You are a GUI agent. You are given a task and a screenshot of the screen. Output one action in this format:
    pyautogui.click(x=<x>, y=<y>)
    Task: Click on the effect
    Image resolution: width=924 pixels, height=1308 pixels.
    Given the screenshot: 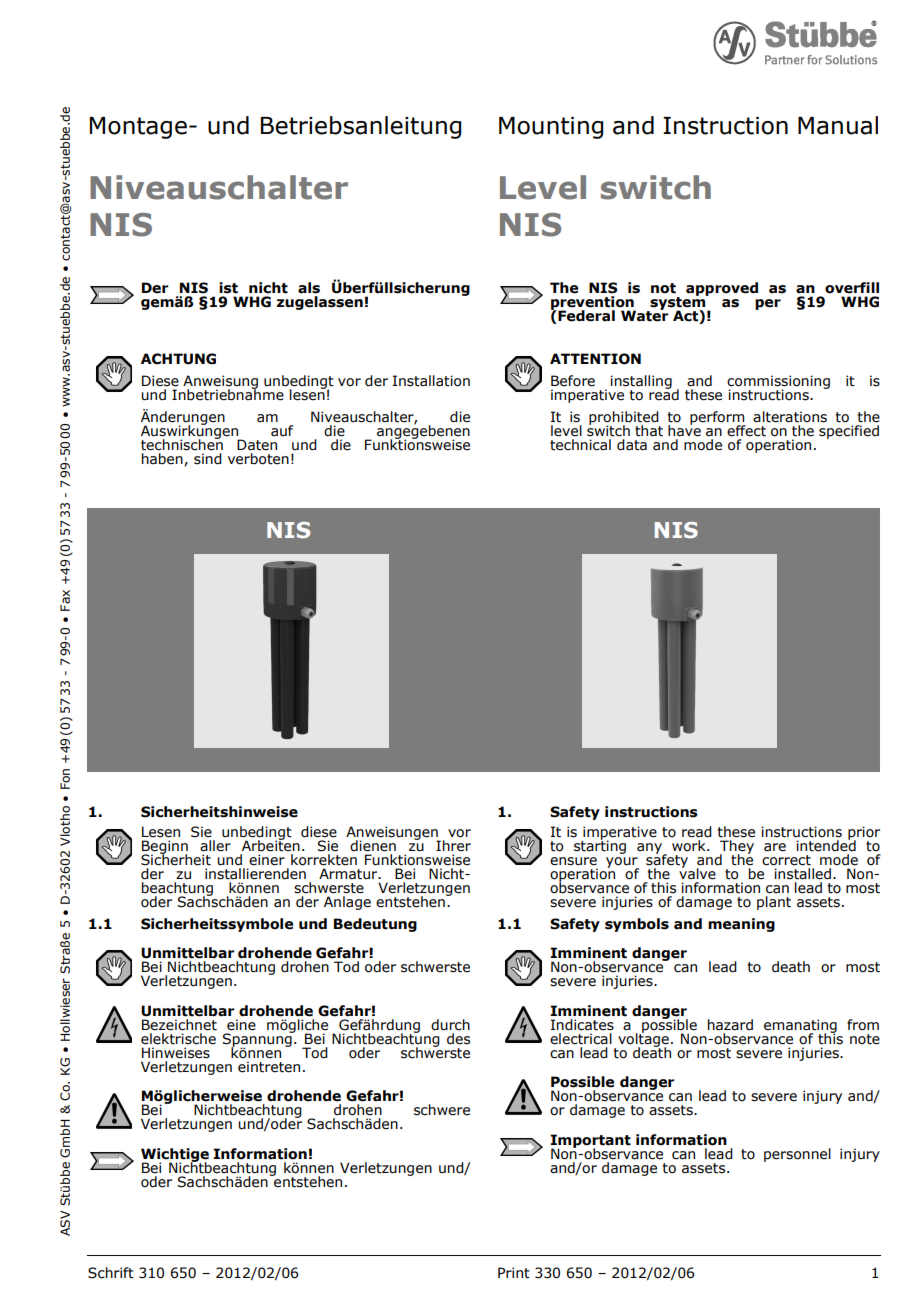 What is the action you would take?
    pyautogui.click(x=746, y=431)
